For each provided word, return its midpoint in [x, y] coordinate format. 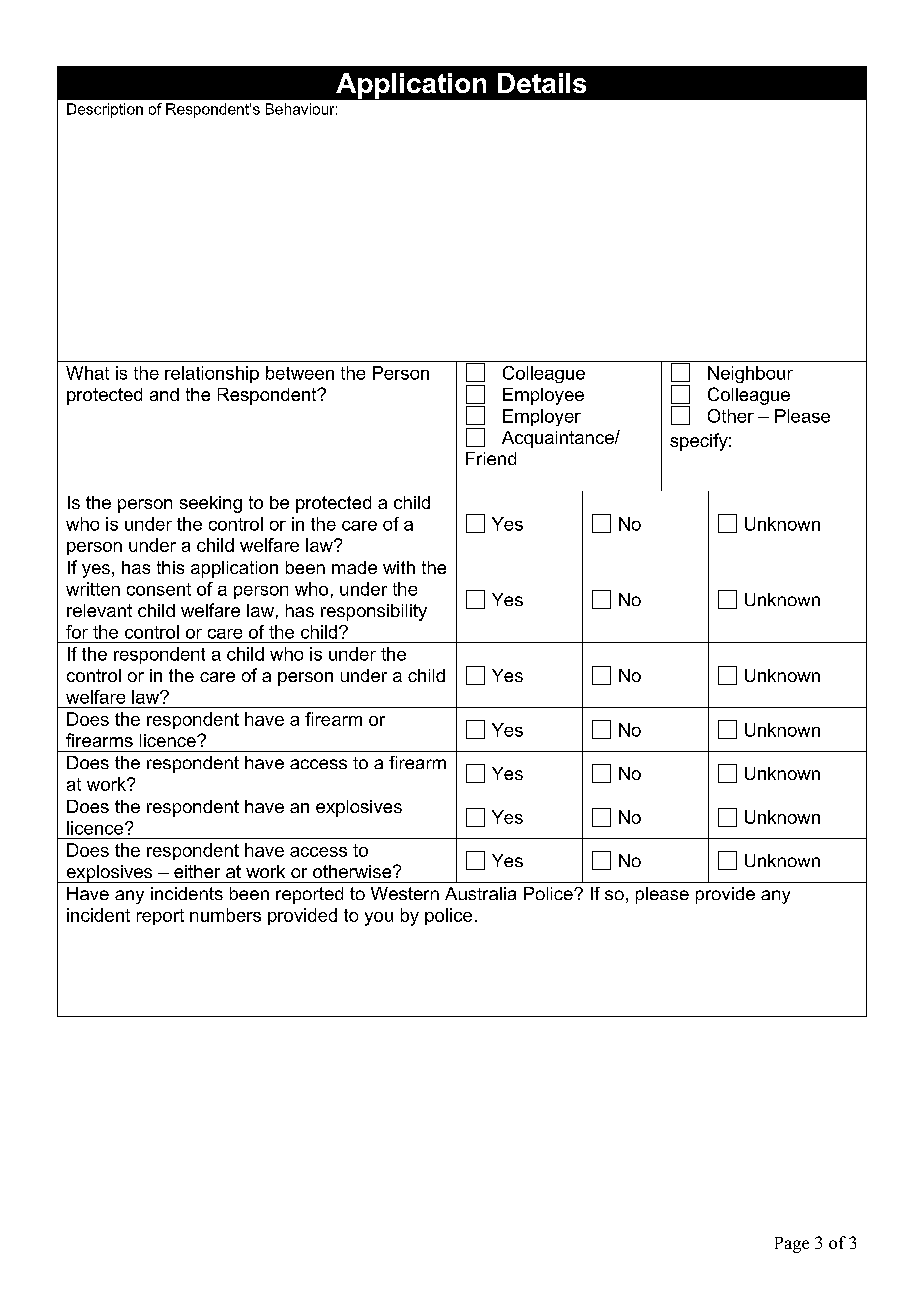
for [77, 632]
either [197, 871]
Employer [542, 417]
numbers [225, 915]
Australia [480, 893]
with [399, 567]
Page [792, 1245]
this [170, 567]
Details [542, 83]
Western [405, 893]
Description [105, 110]
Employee [543, 396]
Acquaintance [559, 439]
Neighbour [750, 374]
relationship [212, 374]
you [379, 919]
